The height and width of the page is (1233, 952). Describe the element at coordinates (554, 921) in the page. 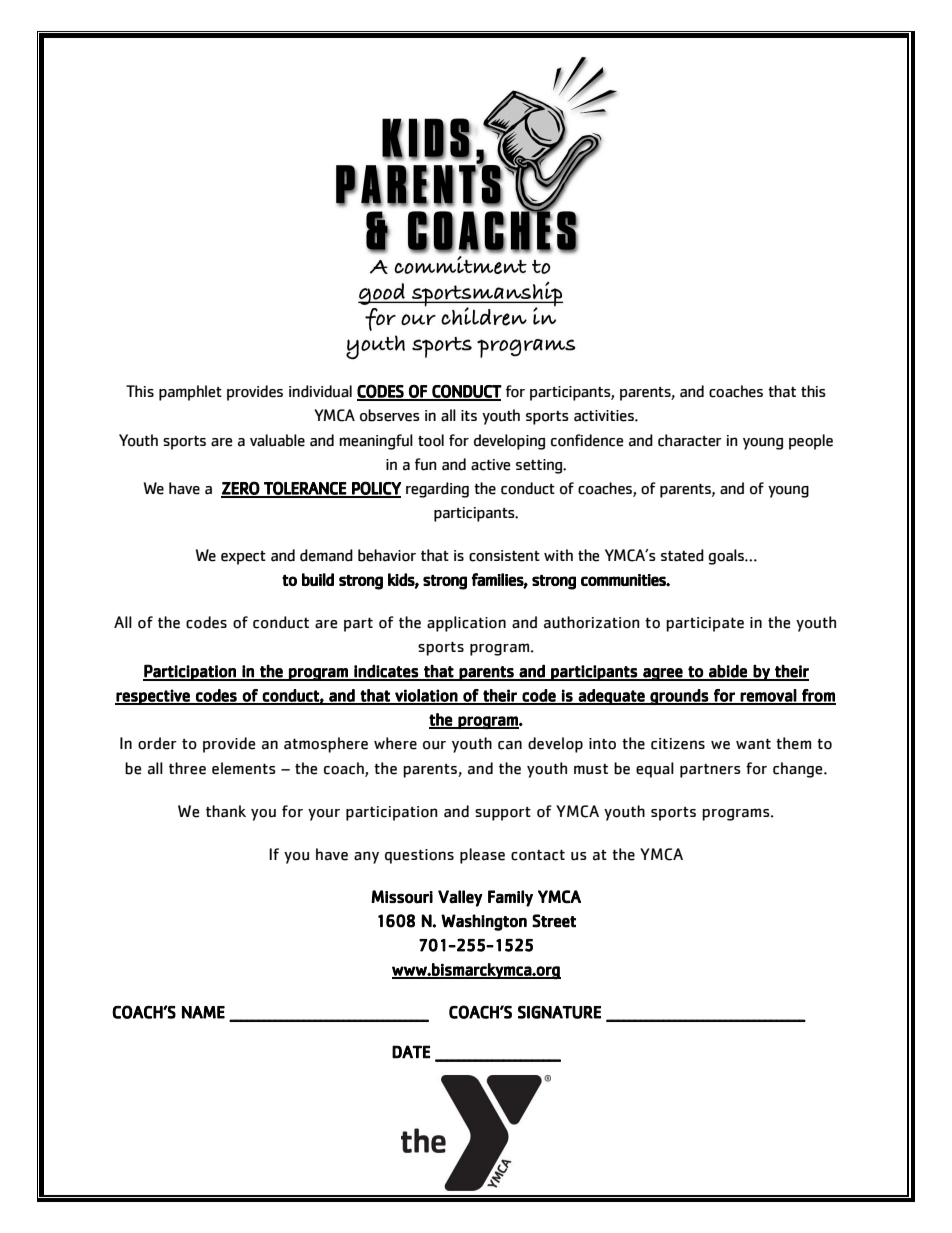

I see `Street` at that location.
